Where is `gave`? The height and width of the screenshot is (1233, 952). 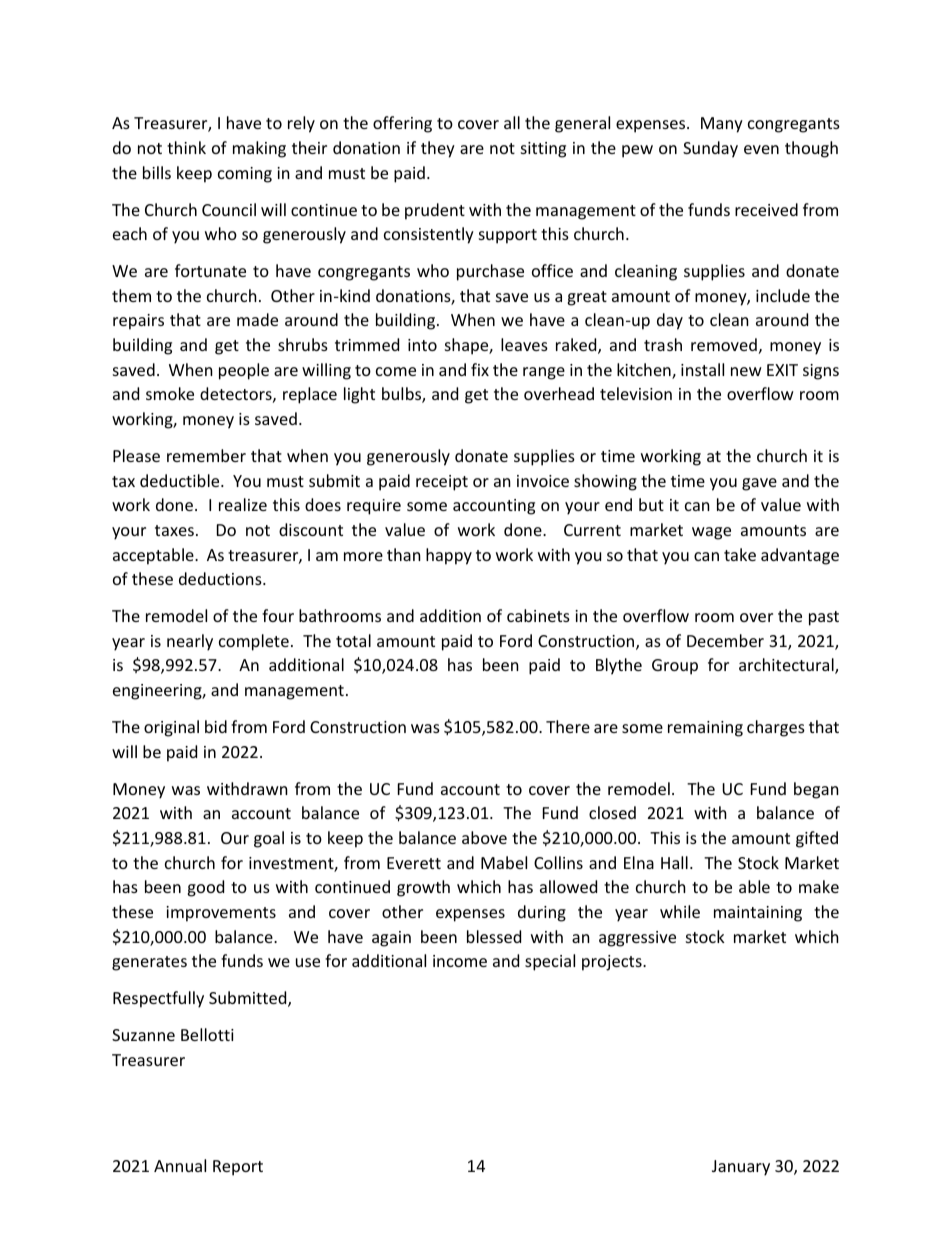 gave is located at coordinates (759, 484).
